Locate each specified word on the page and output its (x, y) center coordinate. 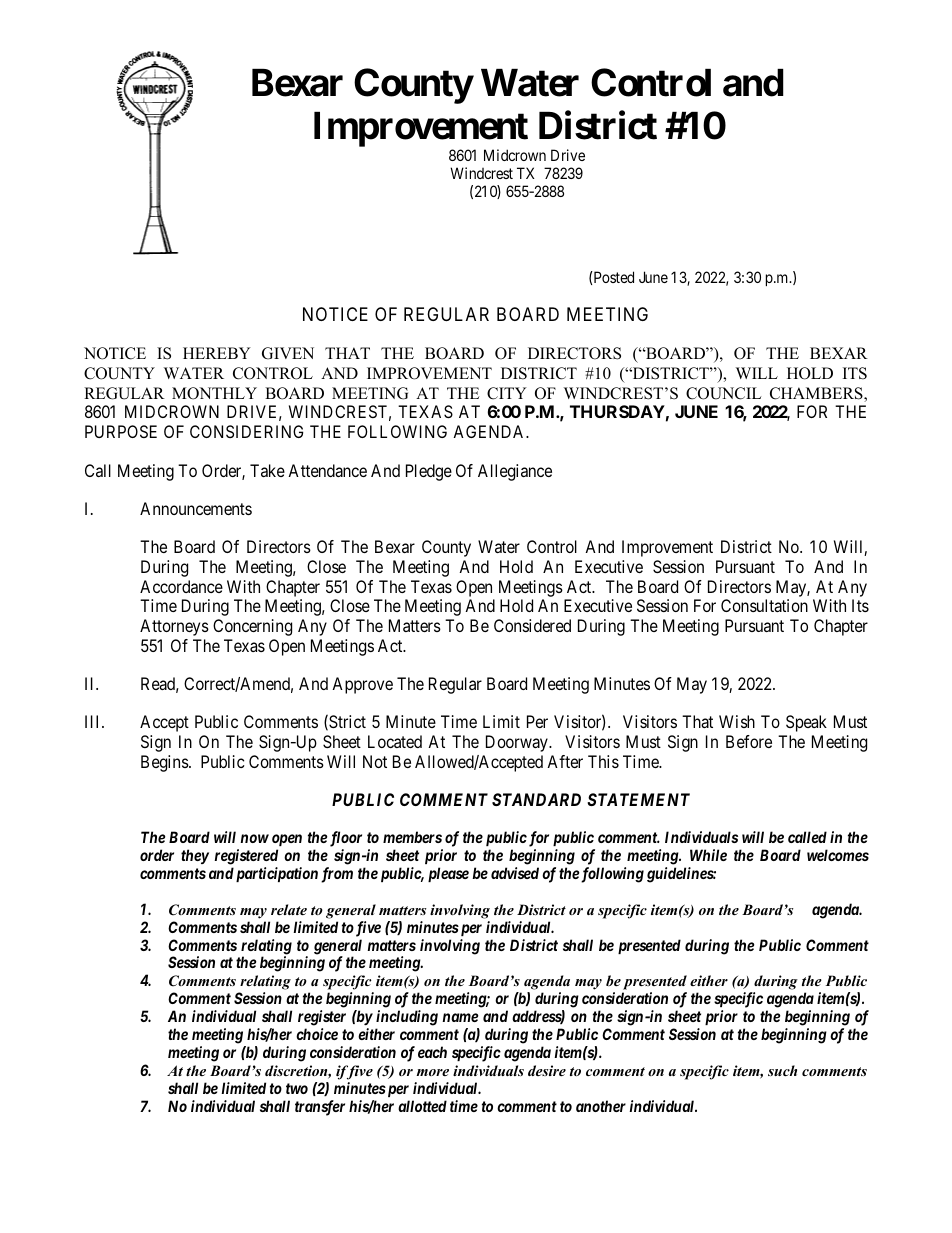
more (432, 1072)
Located (395, 741)
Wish (737, 721)
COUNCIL (723, 393)
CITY (507, 393)
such (782, 1070)
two (297, 1088)
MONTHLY (214, 393)
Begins (165, 763)
